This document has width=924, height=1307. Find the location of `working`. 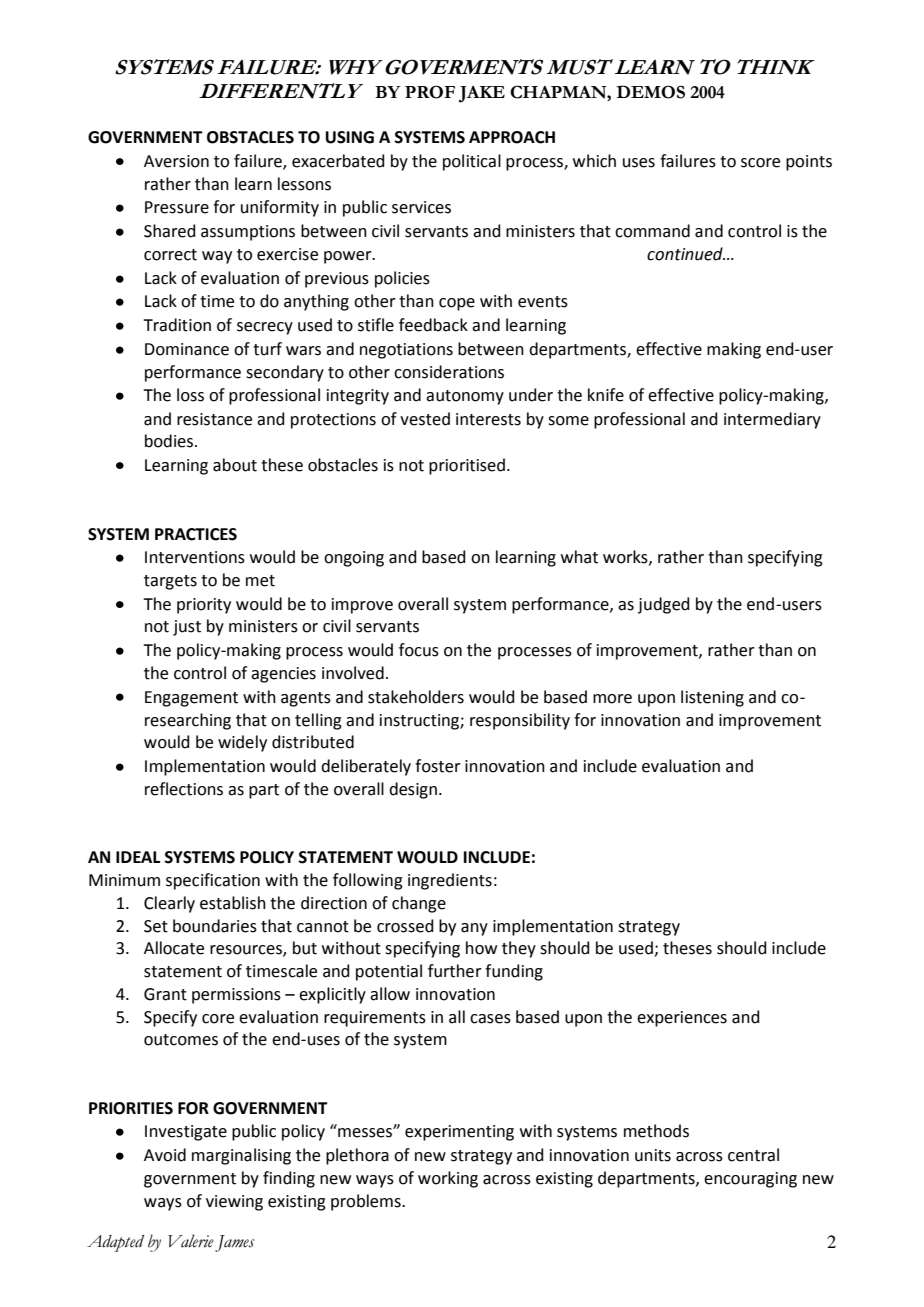

working is located at coordinates (448, 1179).
